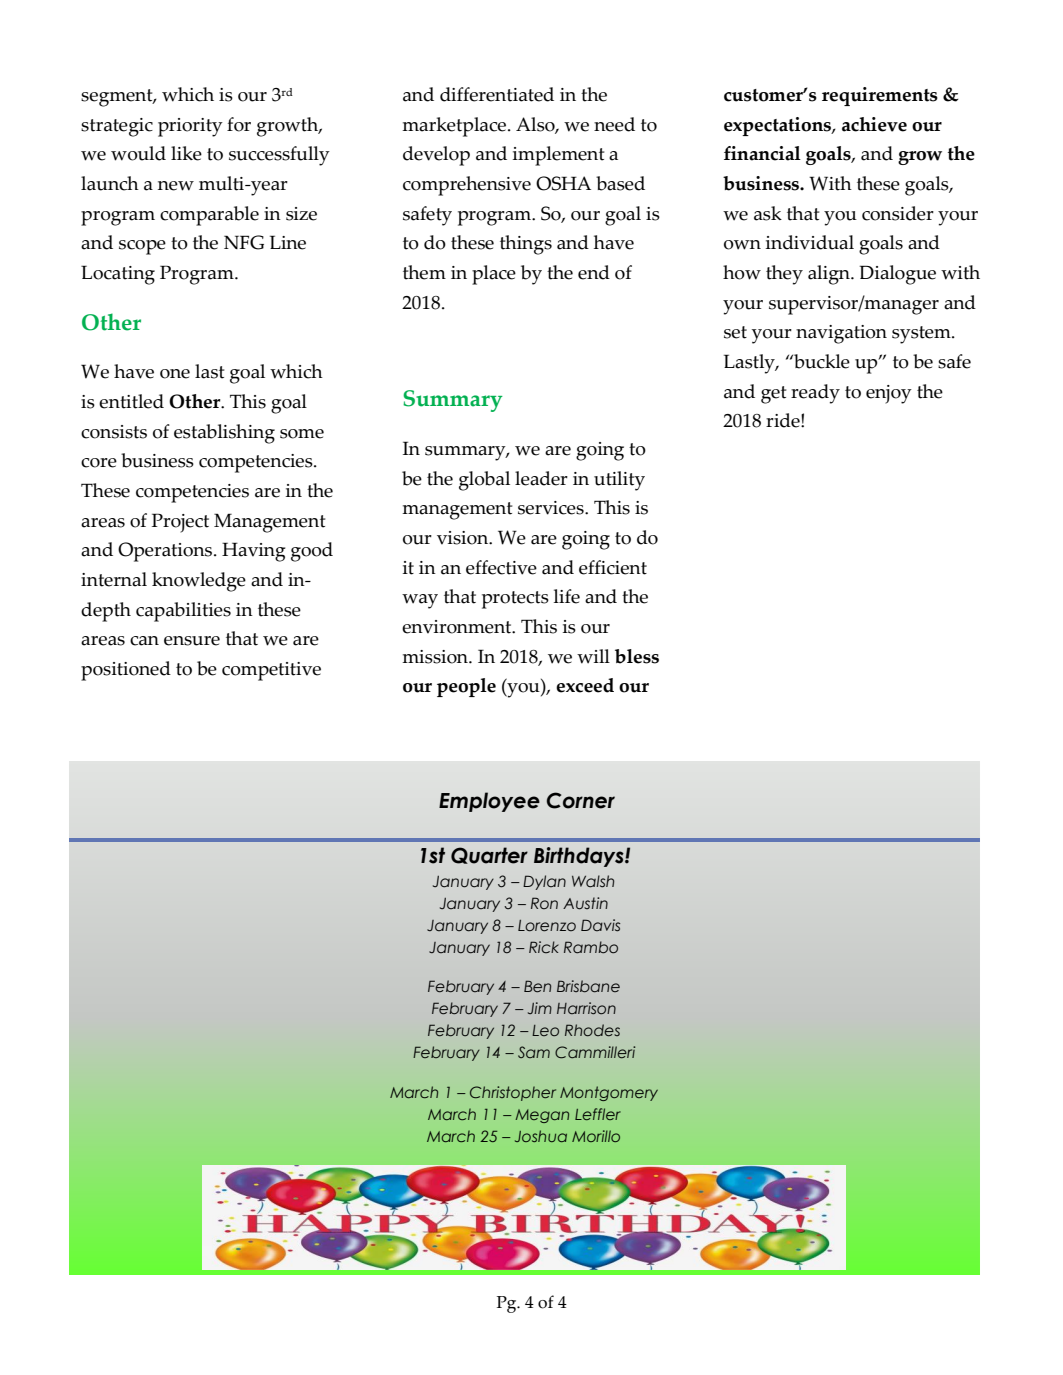 The width and height of the screenshot is (1063, 1375). Describe the element at coordinates (778, 126) in the screenshot. I see `expectations` at that location.
